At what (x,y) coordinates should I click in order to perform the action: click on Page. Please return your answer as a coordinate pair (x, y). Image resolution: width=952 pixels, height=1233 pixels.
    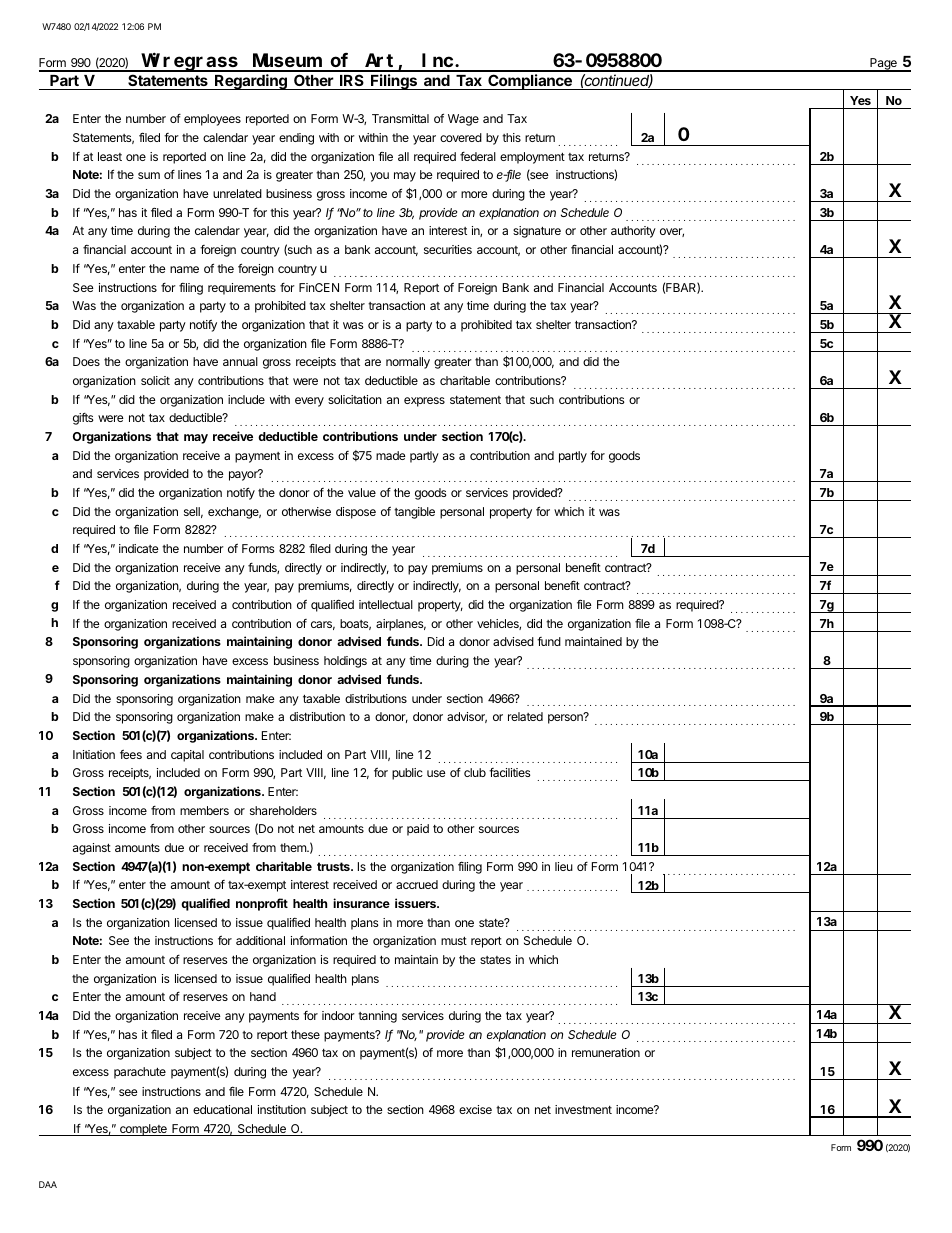
    Looking at the image, I should click on (883, 65).
